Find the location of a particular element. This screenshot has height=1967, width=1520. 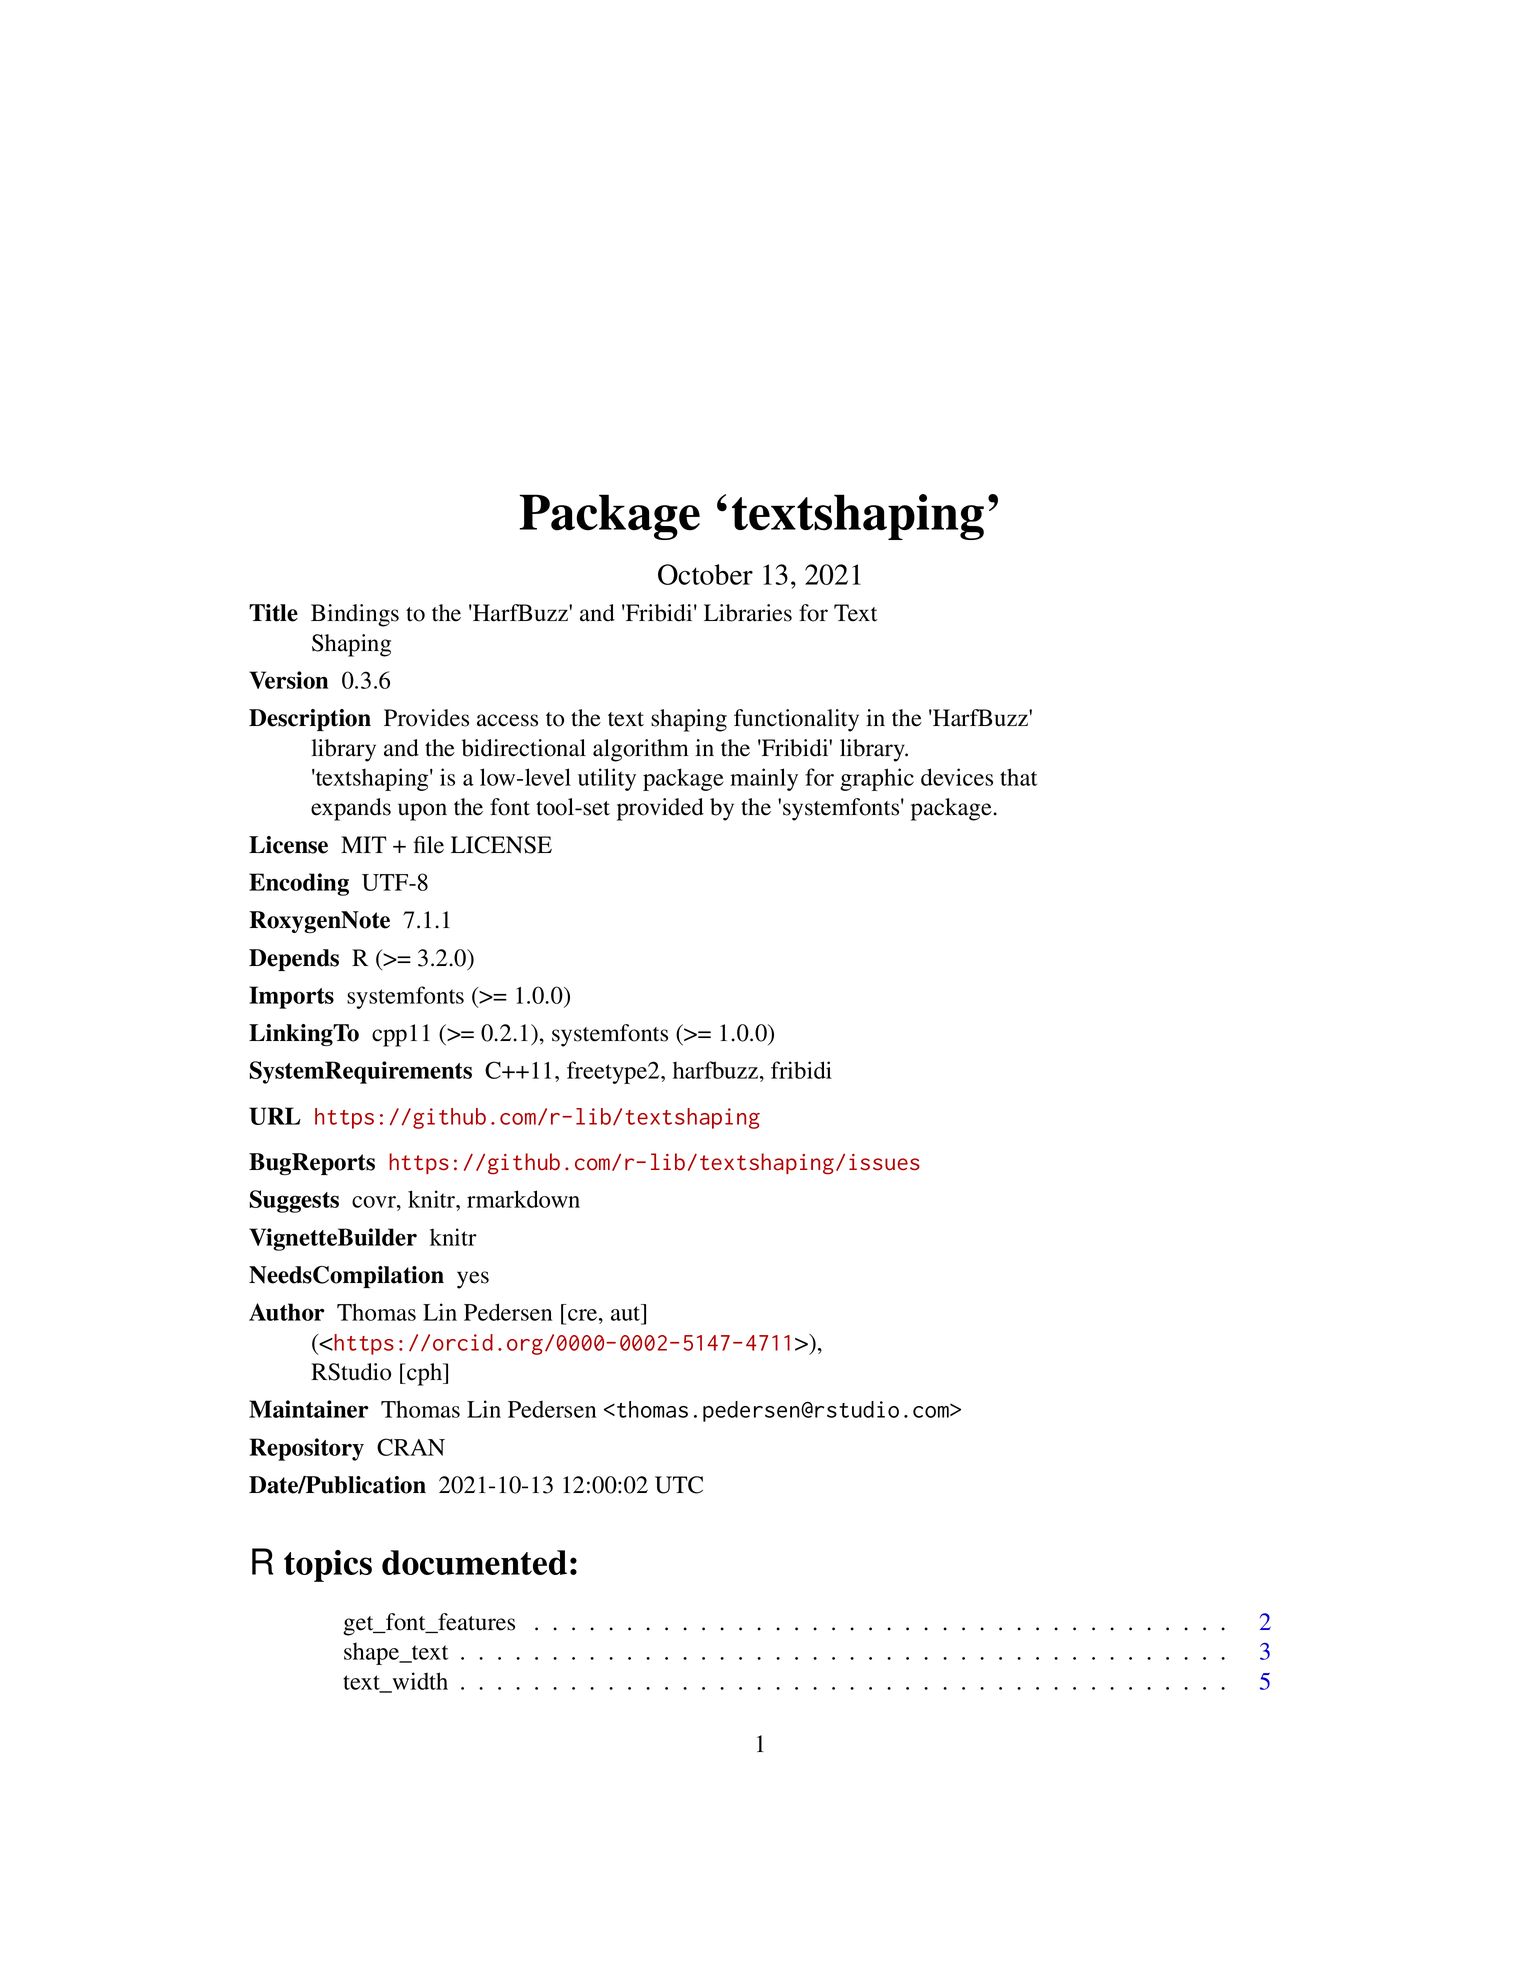

October is located at coordinates (705, 574).
